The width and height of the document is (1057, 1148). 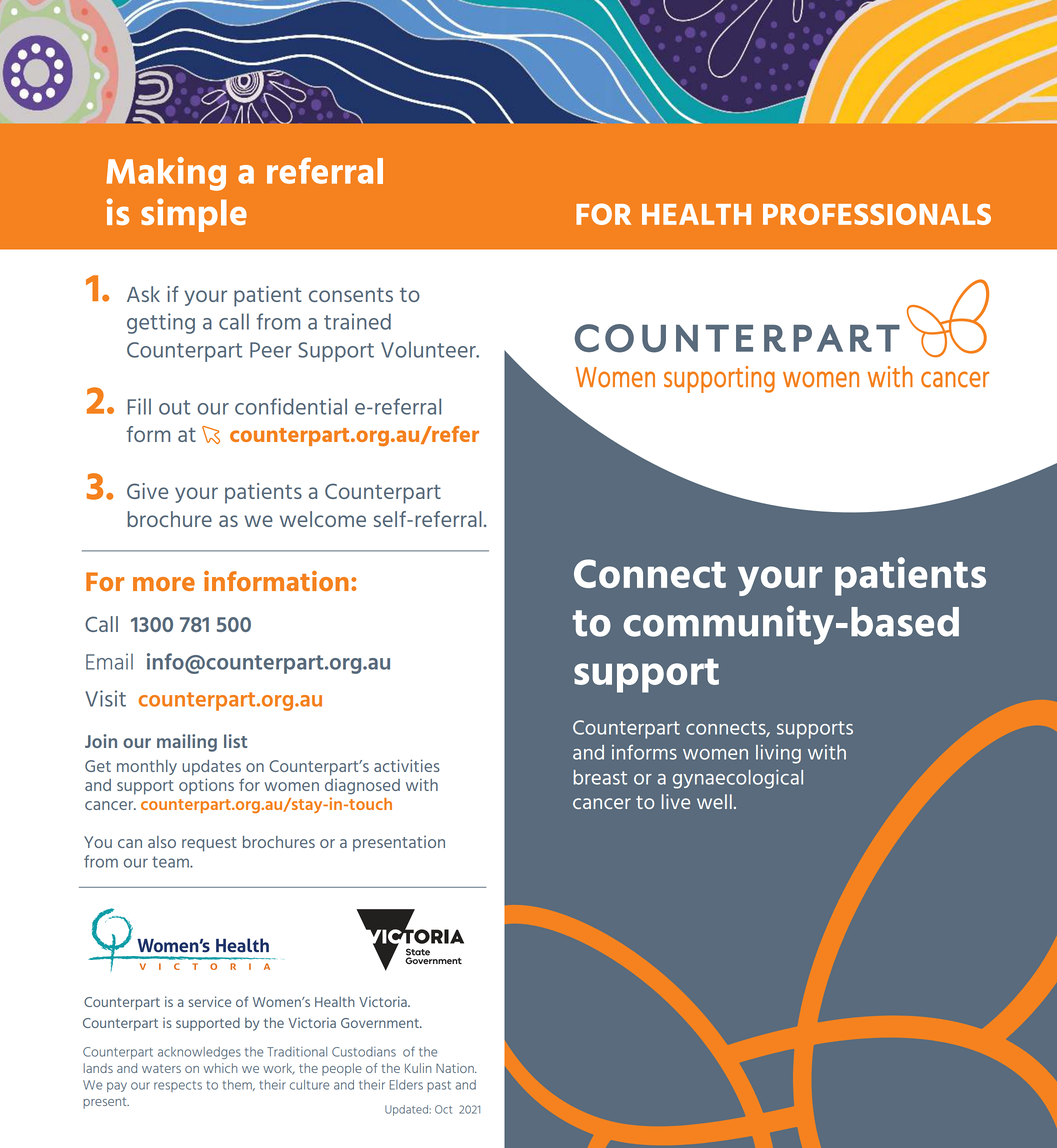 What do you see at coordinates (351, 295) in the document?
I see `consents` at bounding box center [351, 295].
